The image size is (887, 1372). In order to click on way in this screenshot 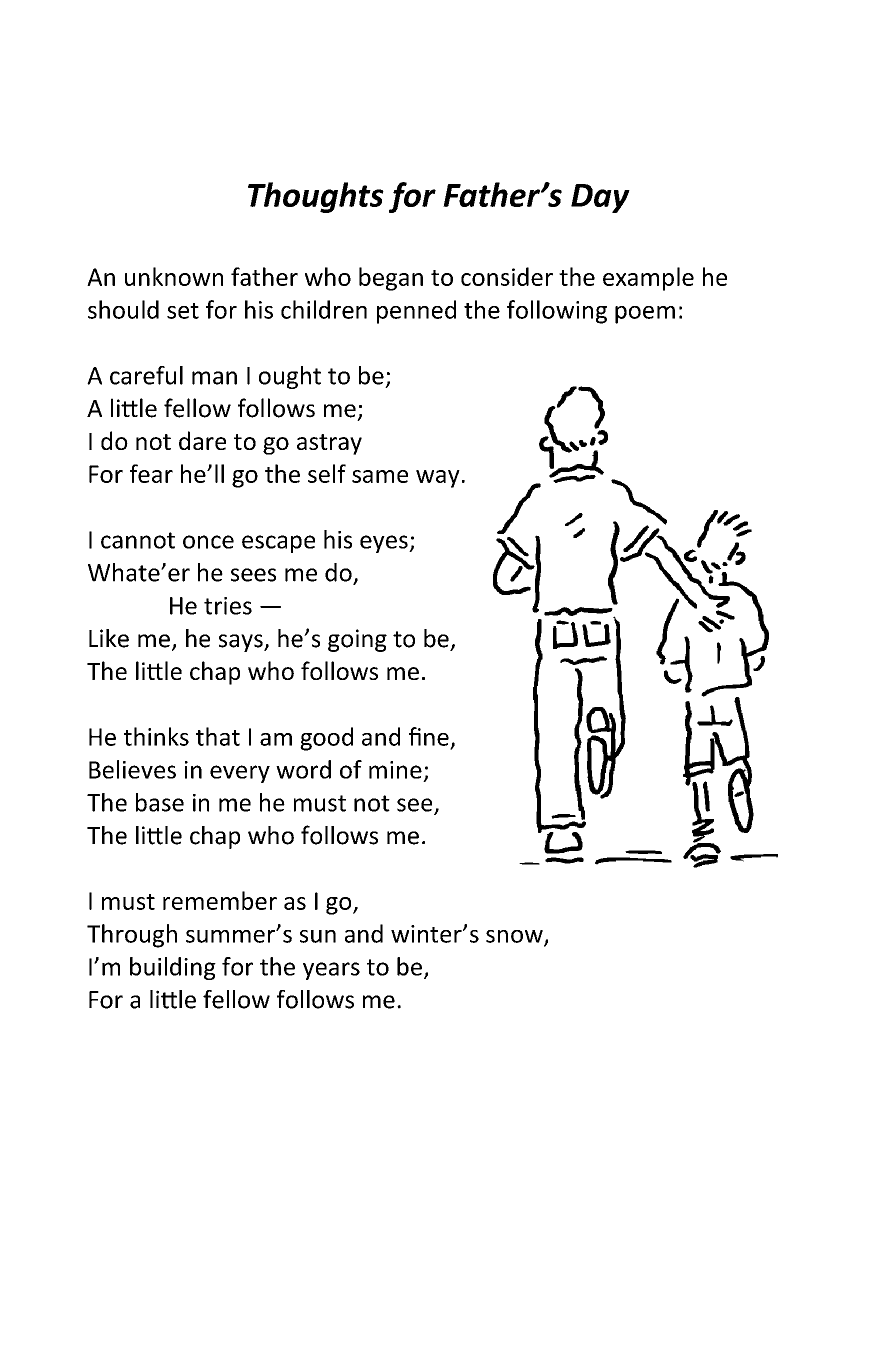, I will do `click(438, 479)`.
